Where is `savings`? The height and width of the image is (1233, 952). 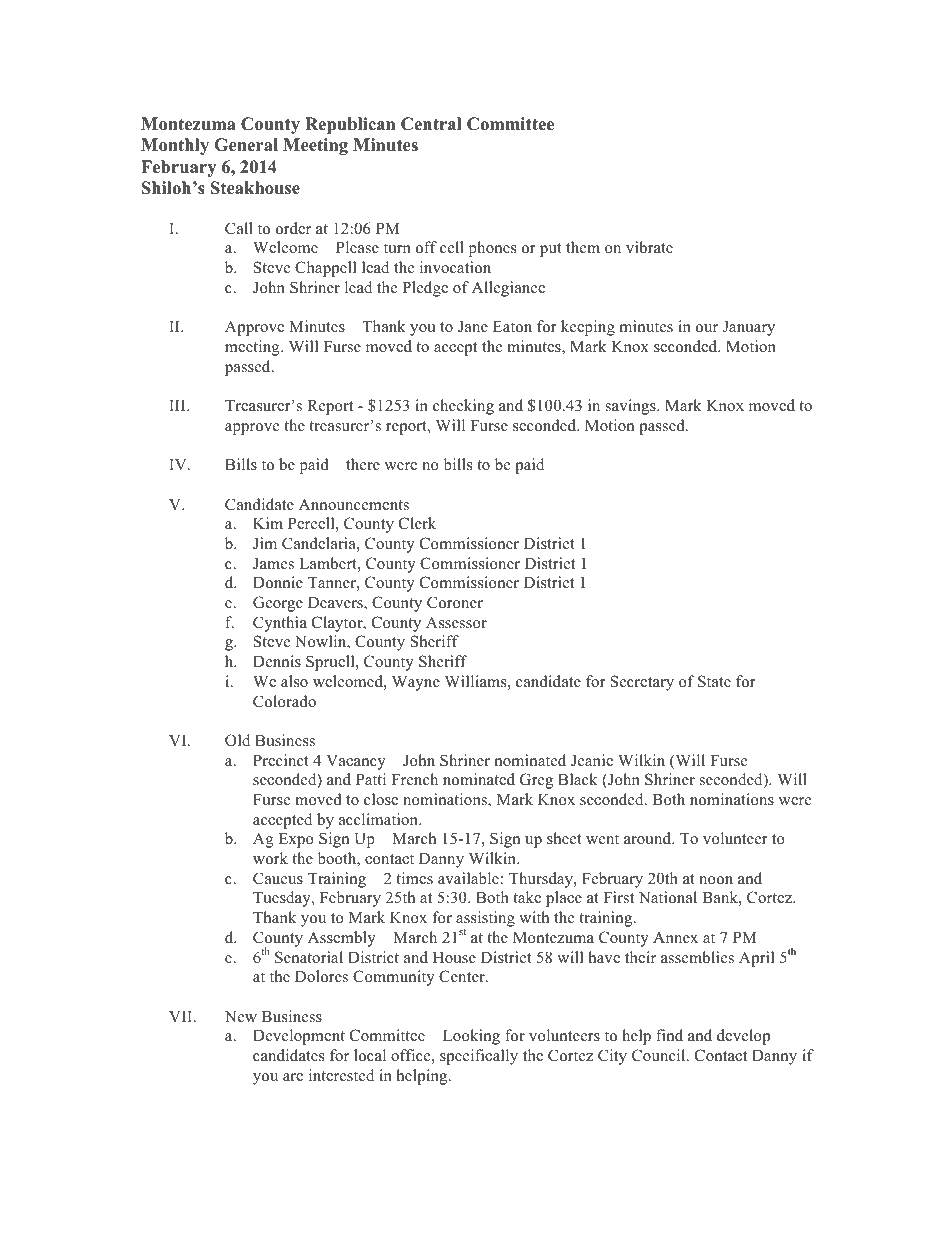 savings is located at coordinates (632, 407).
